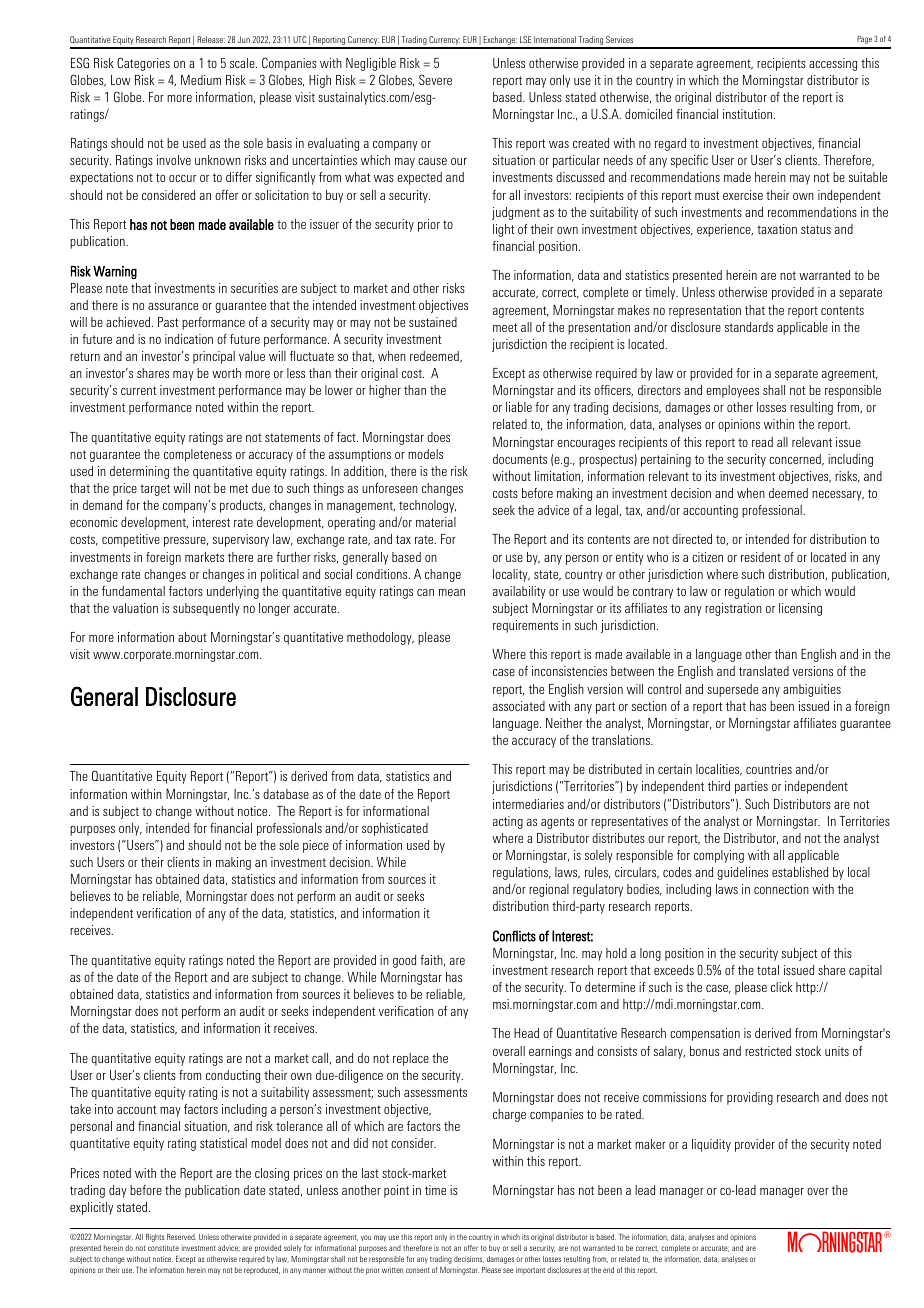 This screenshot has height=1308, width=924. Describe the element at coordinates (525, 626) in the screenshot. I see `requirements` at that location.
